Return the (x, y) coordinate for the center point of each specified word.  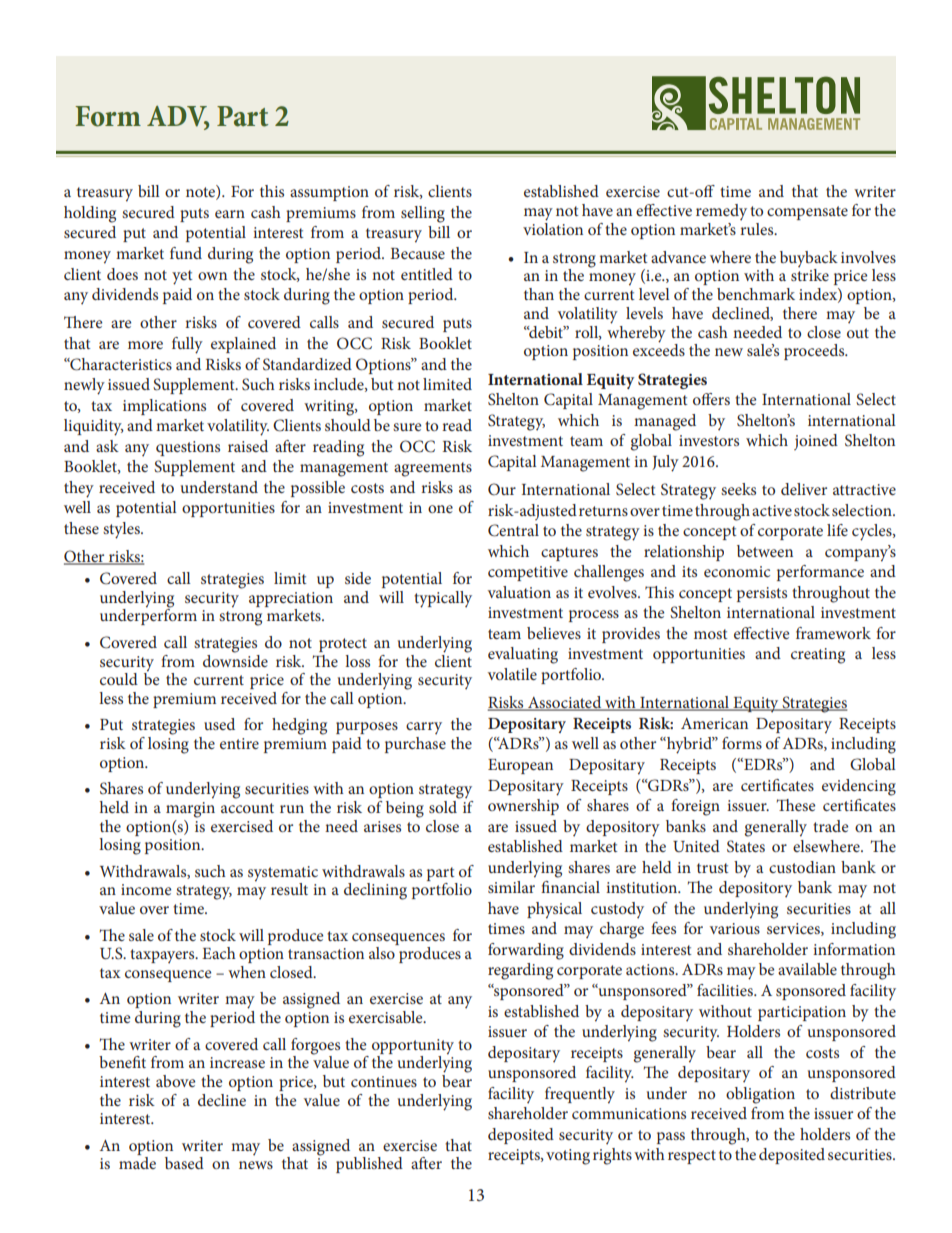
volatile (512, 674)
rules (758, 227)
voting (568, 1157)
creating (818, 656)
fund (186, 253)
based (184, 1163)
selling (423, 214)
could (119, 679)
